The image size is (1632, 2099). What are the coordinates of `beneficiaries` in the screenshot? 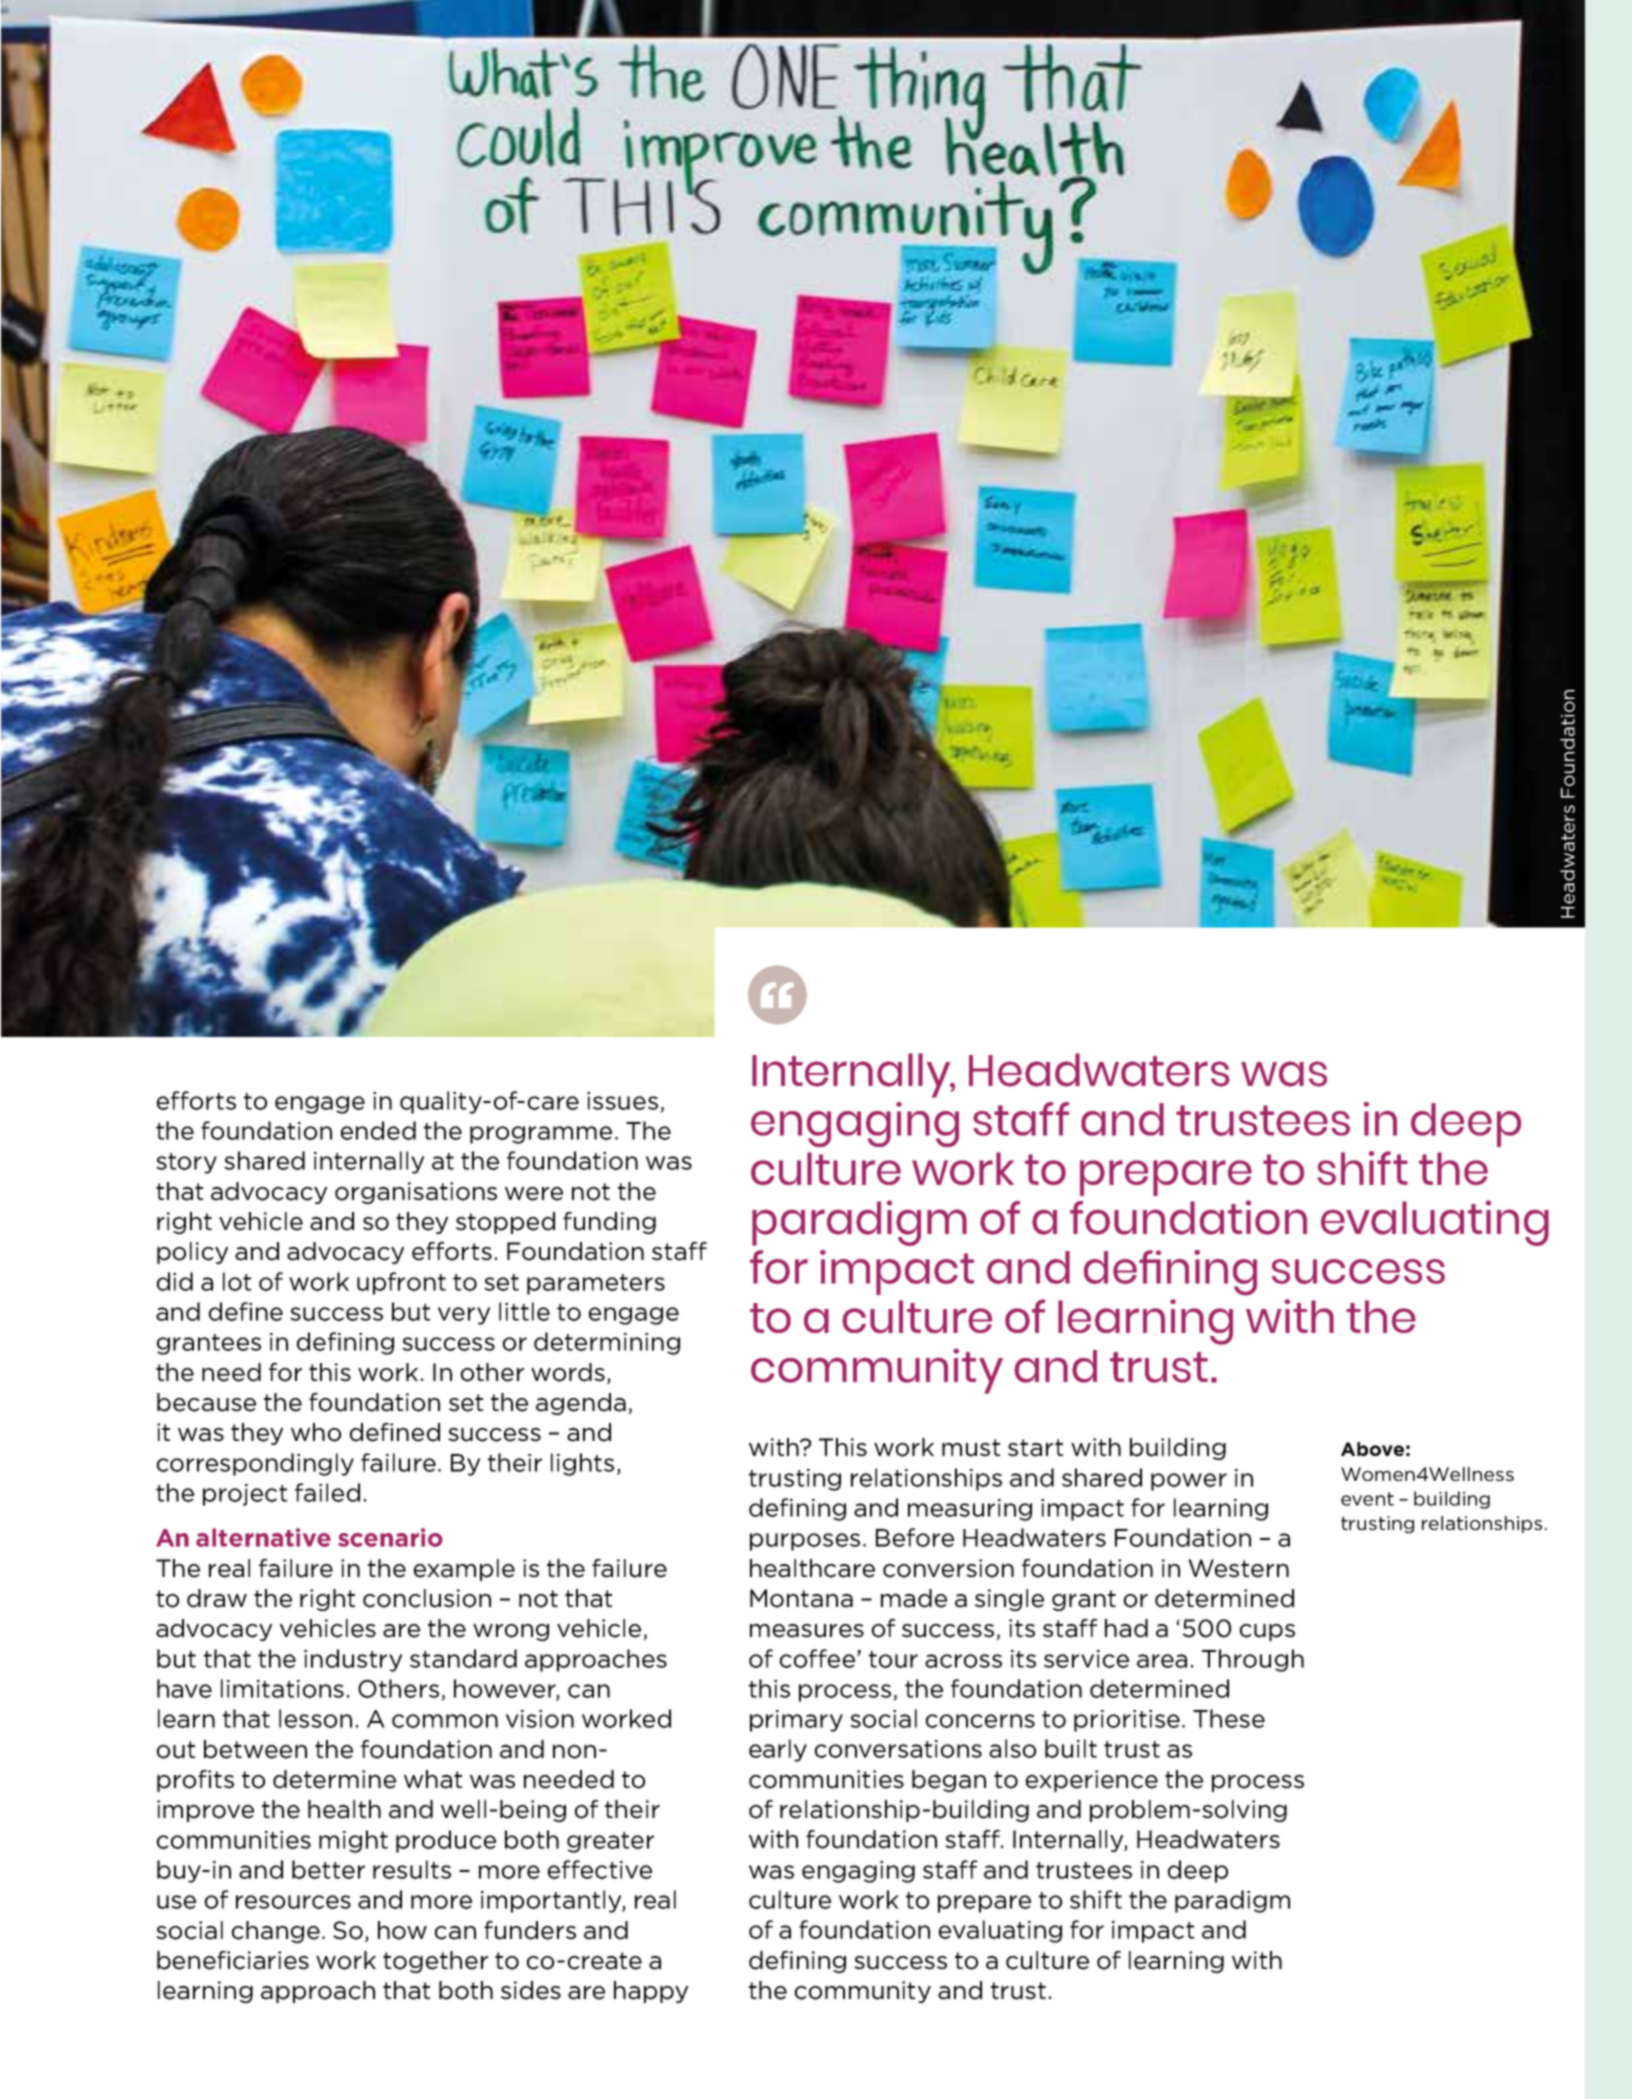 It's located at (233, 1960).
